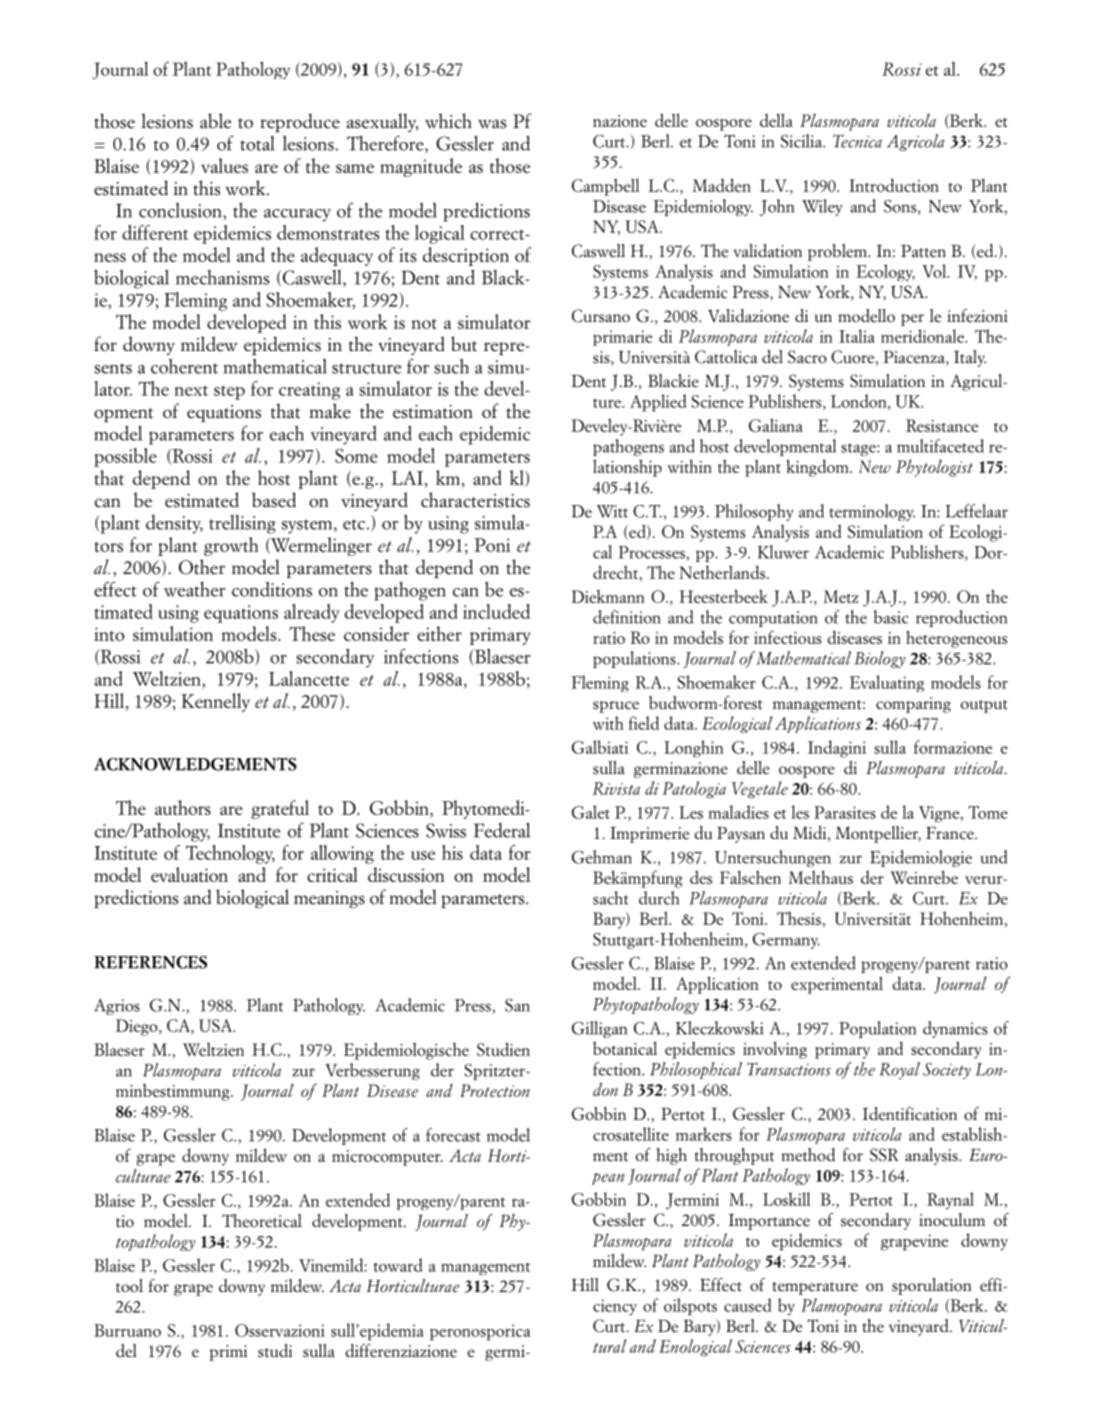 This image has width=1101, height=1428. I want to click on values, so click(224, 165).
